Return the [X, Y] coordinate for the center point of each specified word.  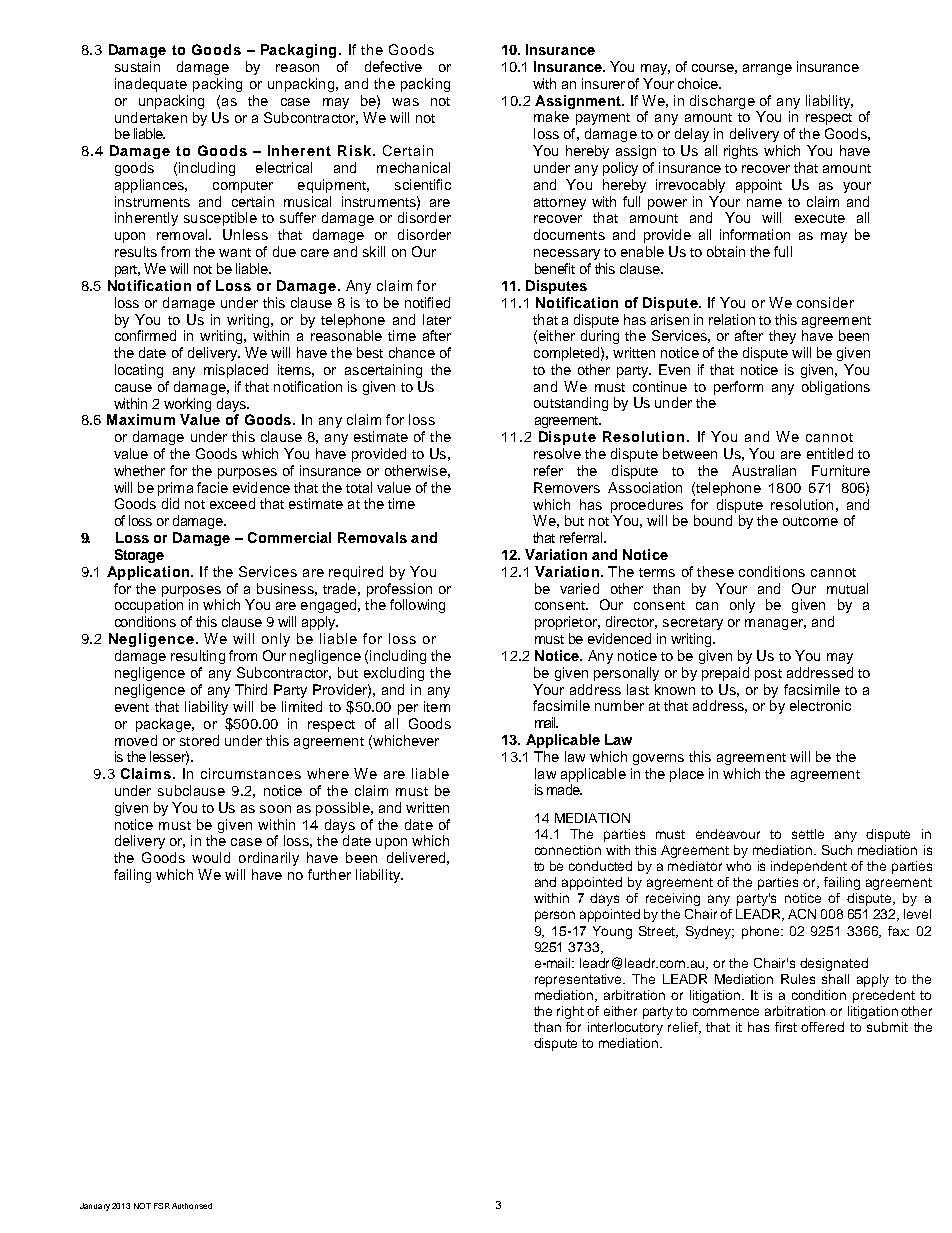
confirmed [145, 335]
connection [568, 850]
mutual [847, 588]
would [211, 857]
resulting [198, 657]
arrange [767, 69]
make [551, 116]
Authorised [192, 1206]
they [782, 337]
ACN [802, 914]
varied [579, 588]
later [437, 319]
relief [684, 1028]
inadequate [151, 85]
